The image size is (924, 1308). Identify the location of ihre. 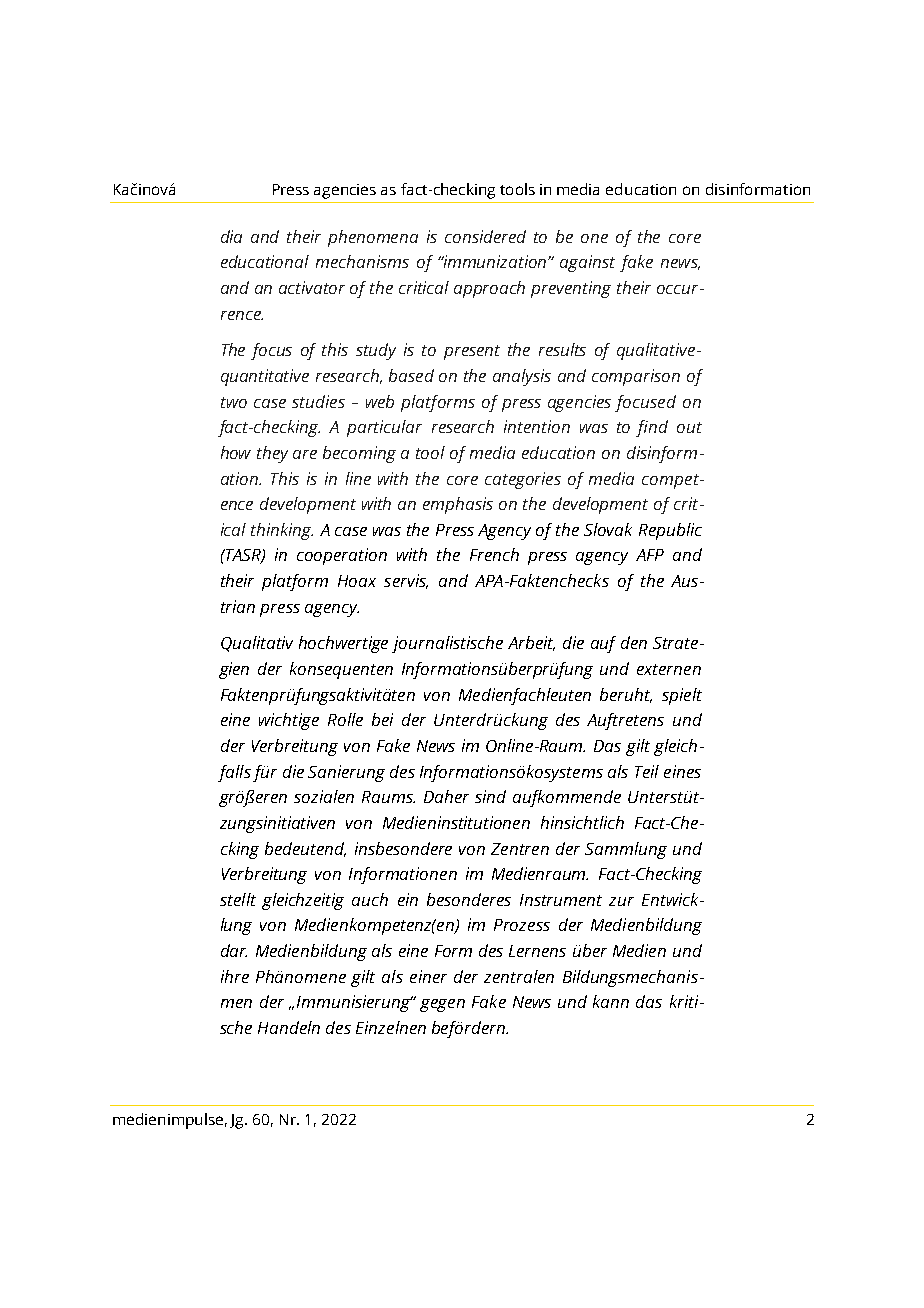
(235, 976).
